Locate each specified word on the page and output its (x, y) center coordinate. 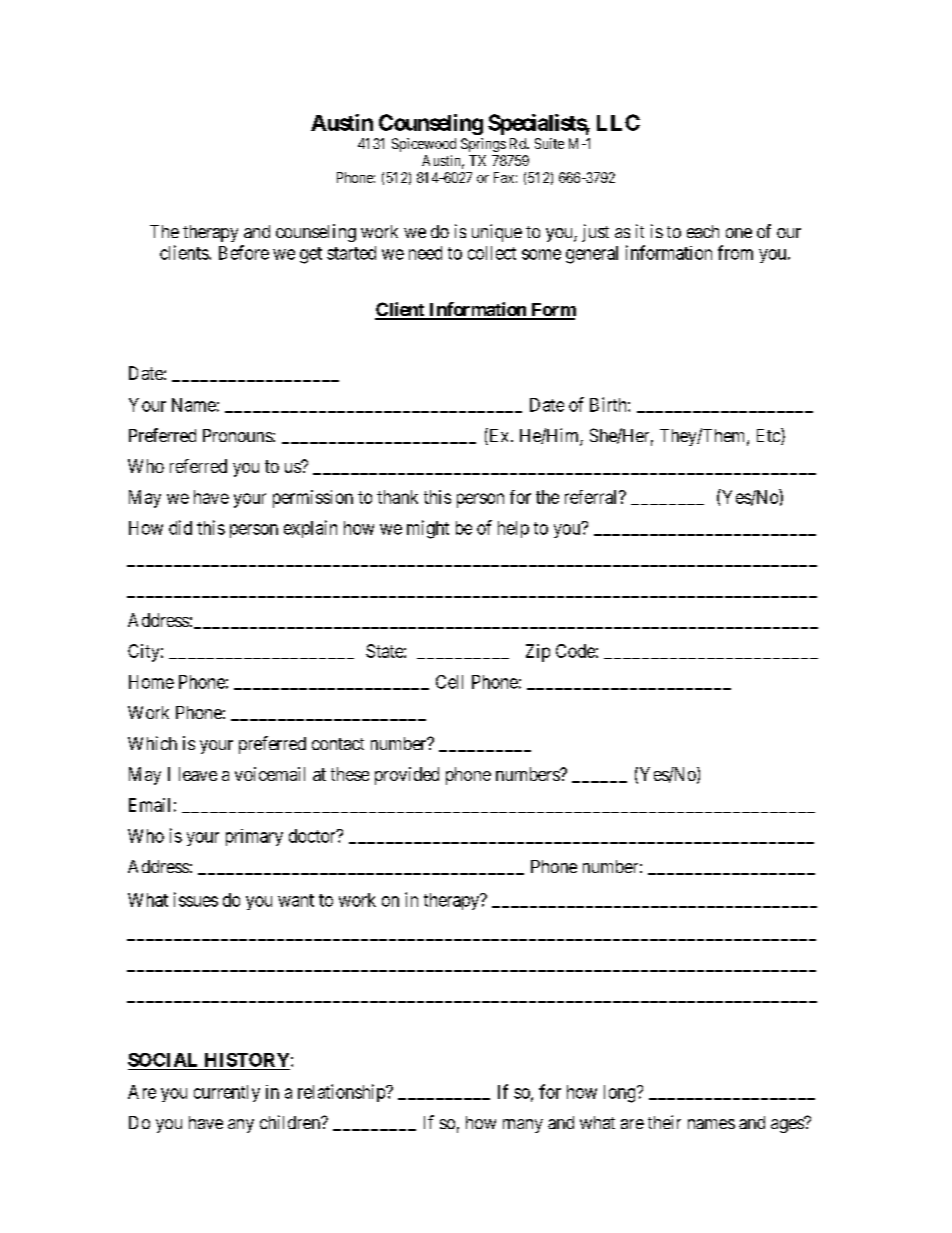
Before (244, 252)
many (523, 1126)
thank (397, 497)
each (703, 231)
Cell (449, 682)
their (664, 1122)
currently (227, 1093)
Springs (483, 145)
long (621, 1094)
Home (151, 682)
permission (313, 499)
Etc (769, 436)
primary (254, 837)
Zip (538, 653)
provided (407, 776)
